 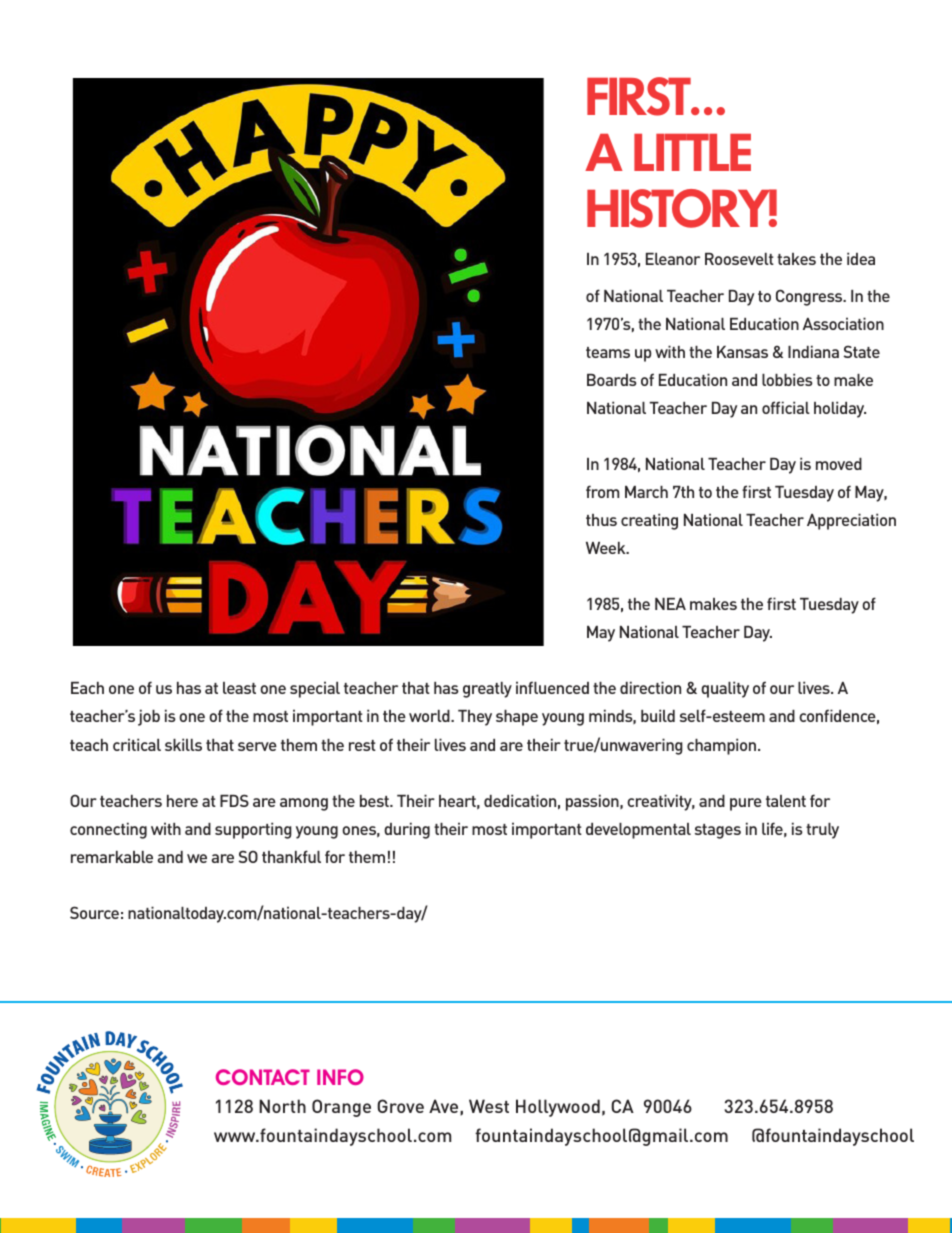 What do you see at coordinates (182, 801) in the document?
I see `here` at bounding box center [182, 801].
